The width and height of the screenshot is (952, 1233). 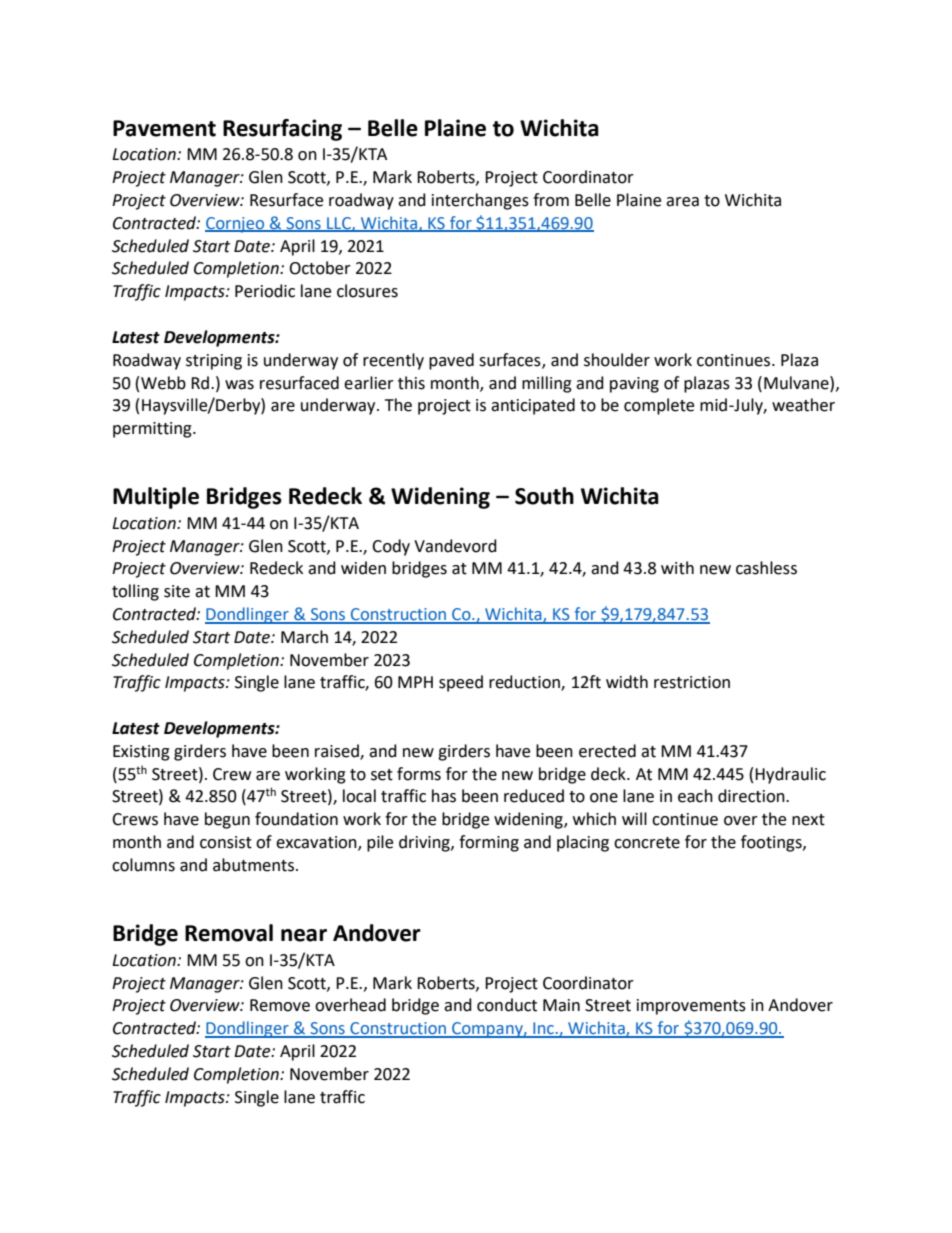 I want to click on restriction, so click(x=692, y=682).
